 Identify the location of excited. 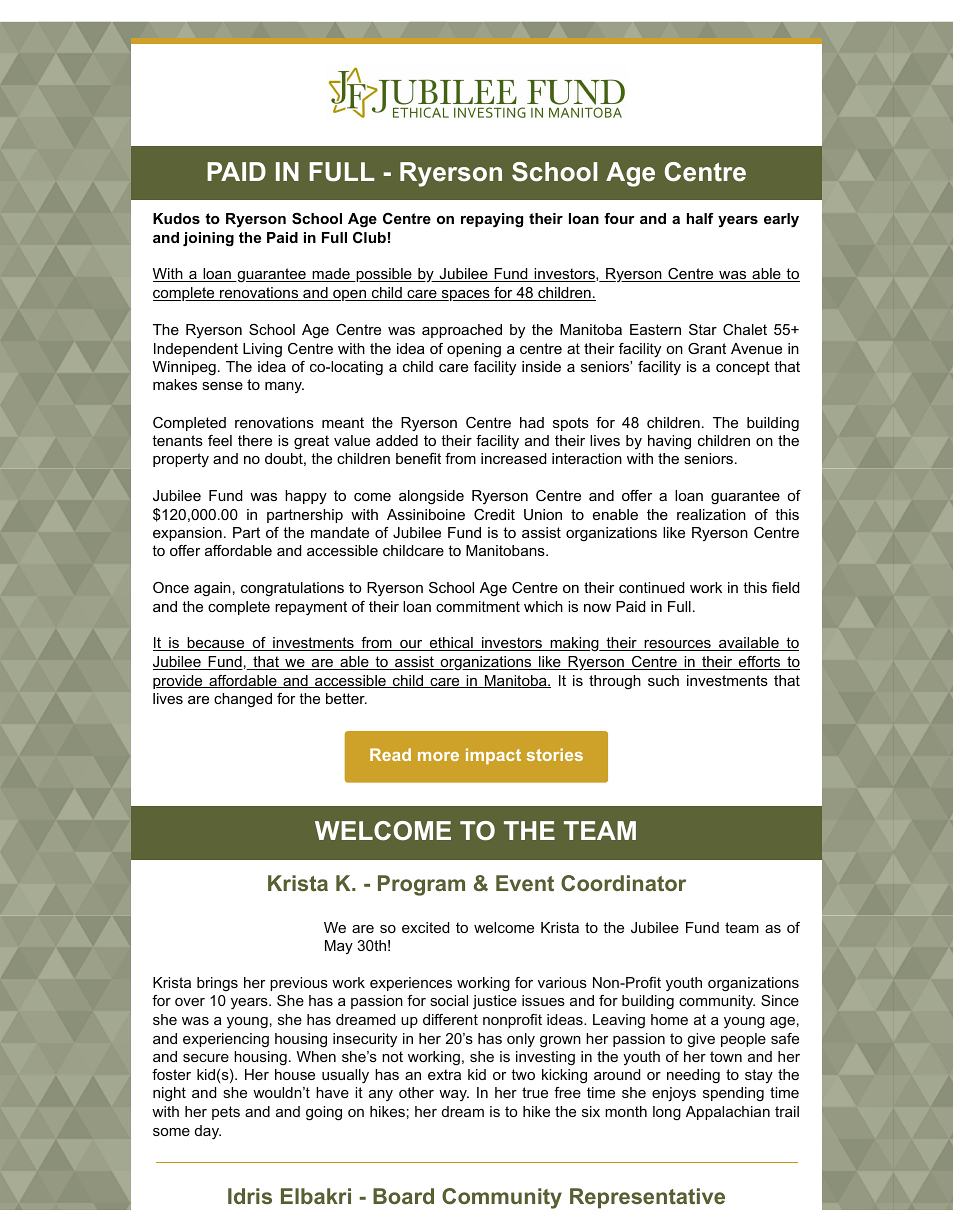
(425, 927).
